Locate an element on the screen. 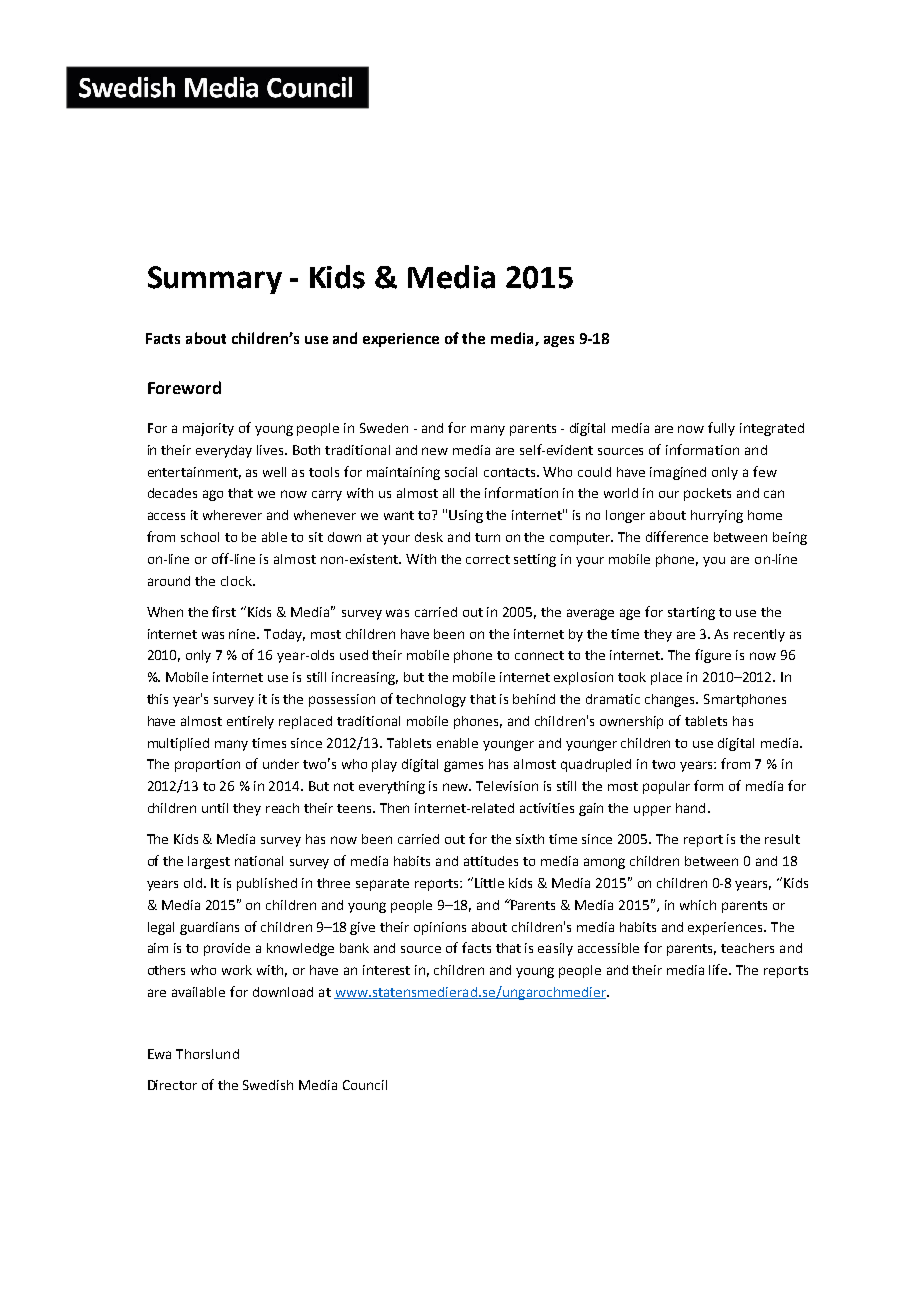  Council is located at coordinates (365, 1085).
